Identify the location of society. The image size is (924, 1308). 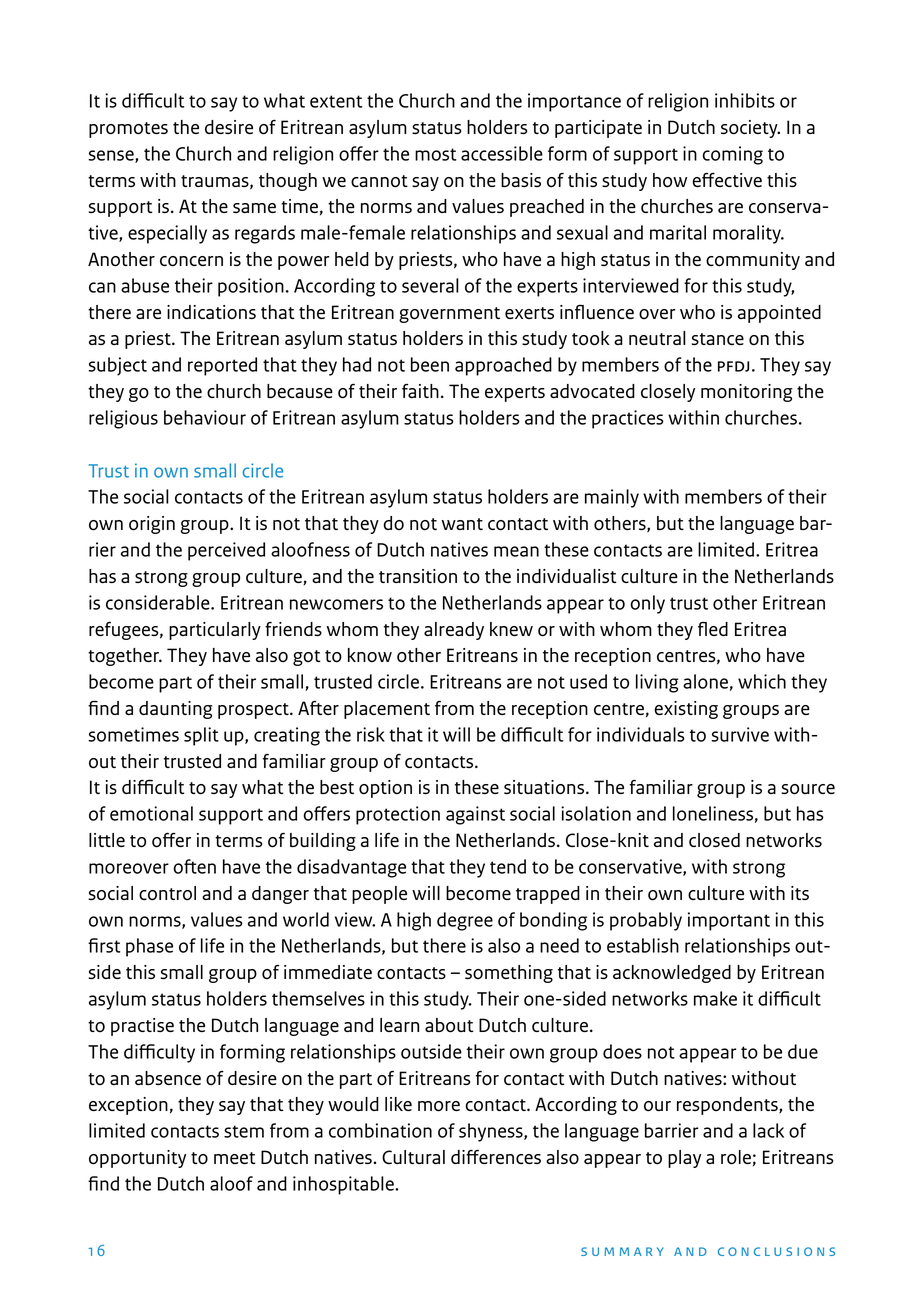
(750, 129).
